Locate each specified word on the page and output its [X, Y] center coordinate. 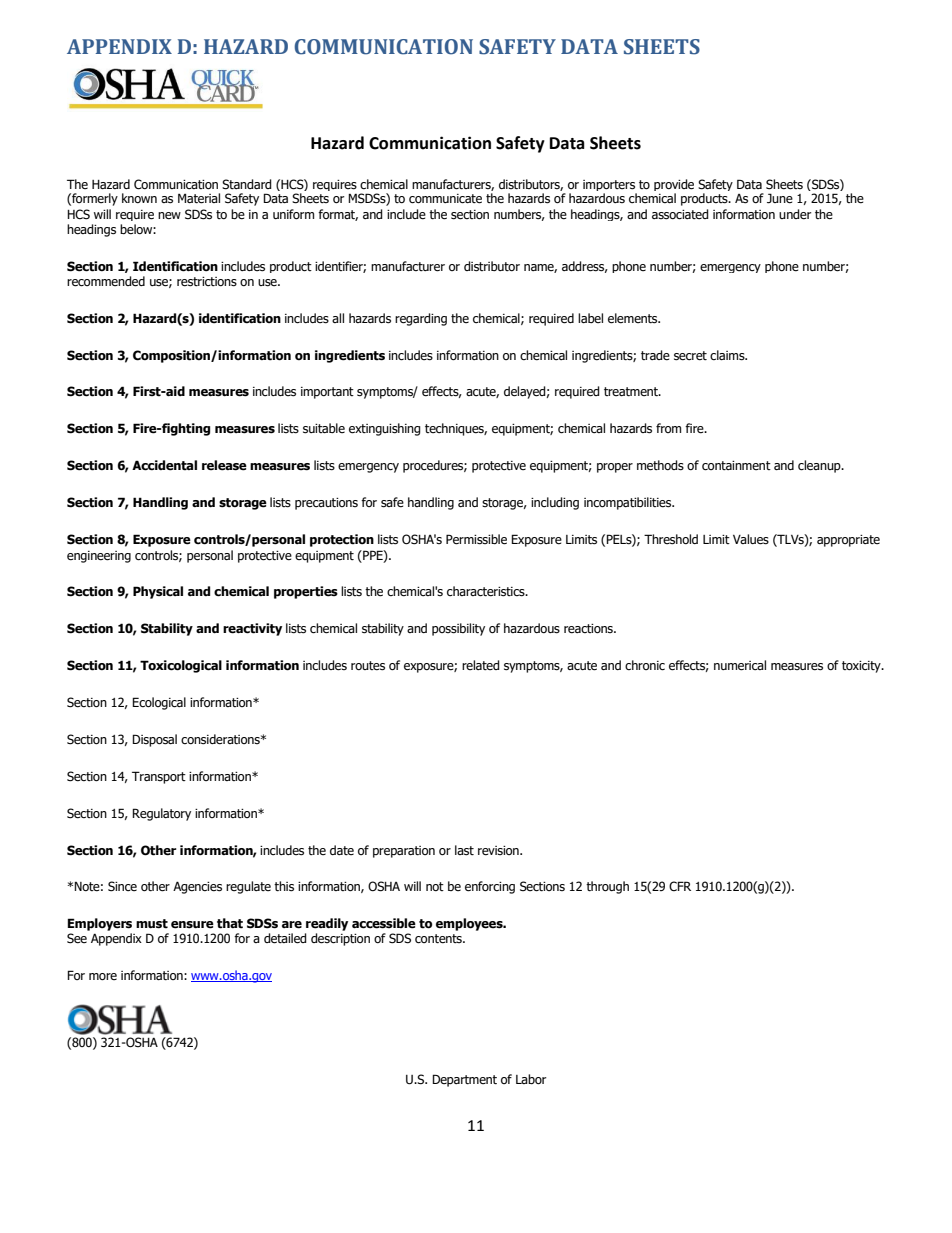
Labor [531, 1079]
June [780, 198]
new [169, 216]
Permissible [476, 539]
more [103, 977]
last [464, 850]
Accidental [164, 465]
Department [464, 1080]
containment [736, 466]
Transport [159, 777]
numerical [740, 665]
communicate [445, 199]
